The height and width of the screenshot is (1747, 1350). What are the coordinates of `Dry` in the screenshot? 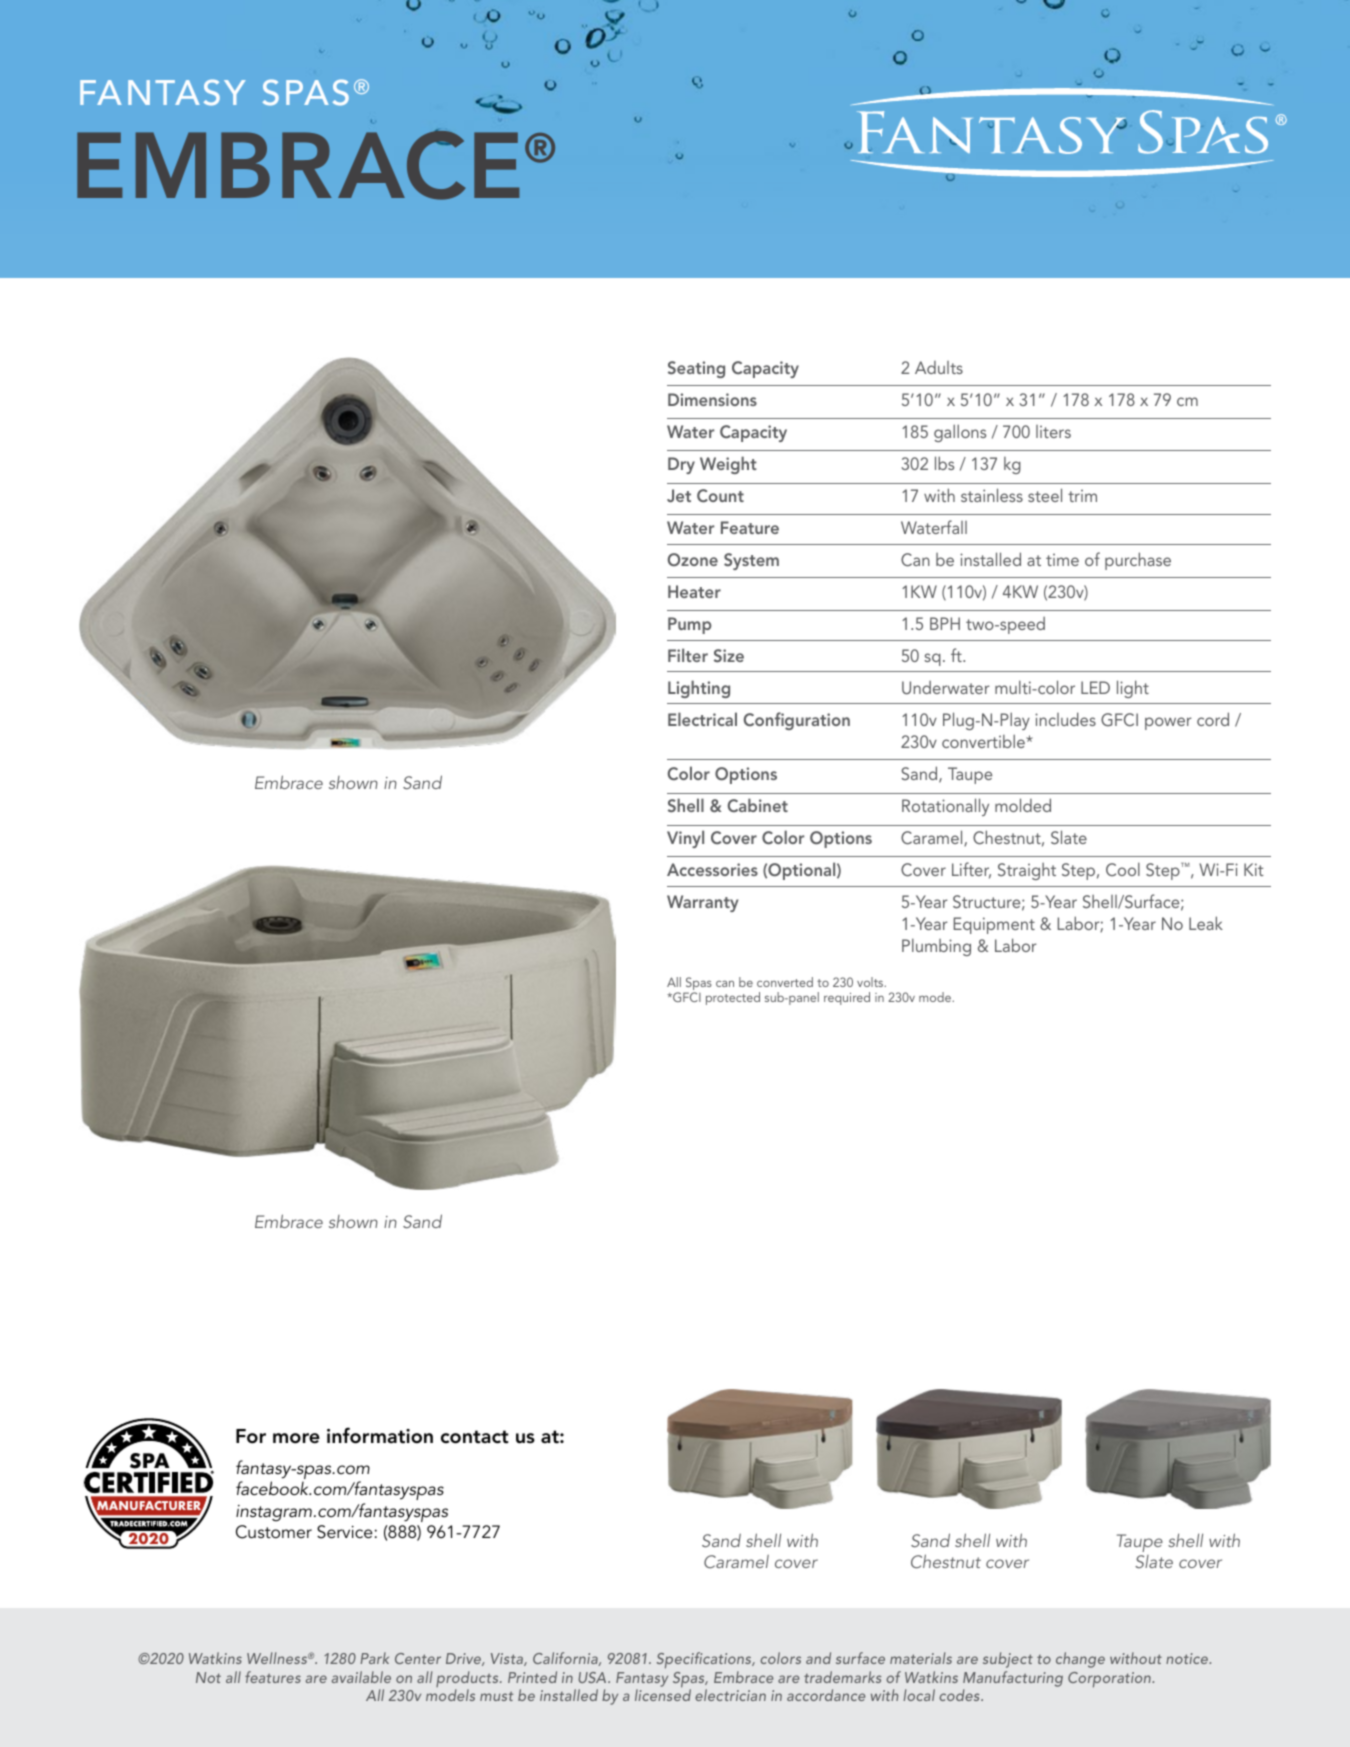 It's located at (681, 465).
